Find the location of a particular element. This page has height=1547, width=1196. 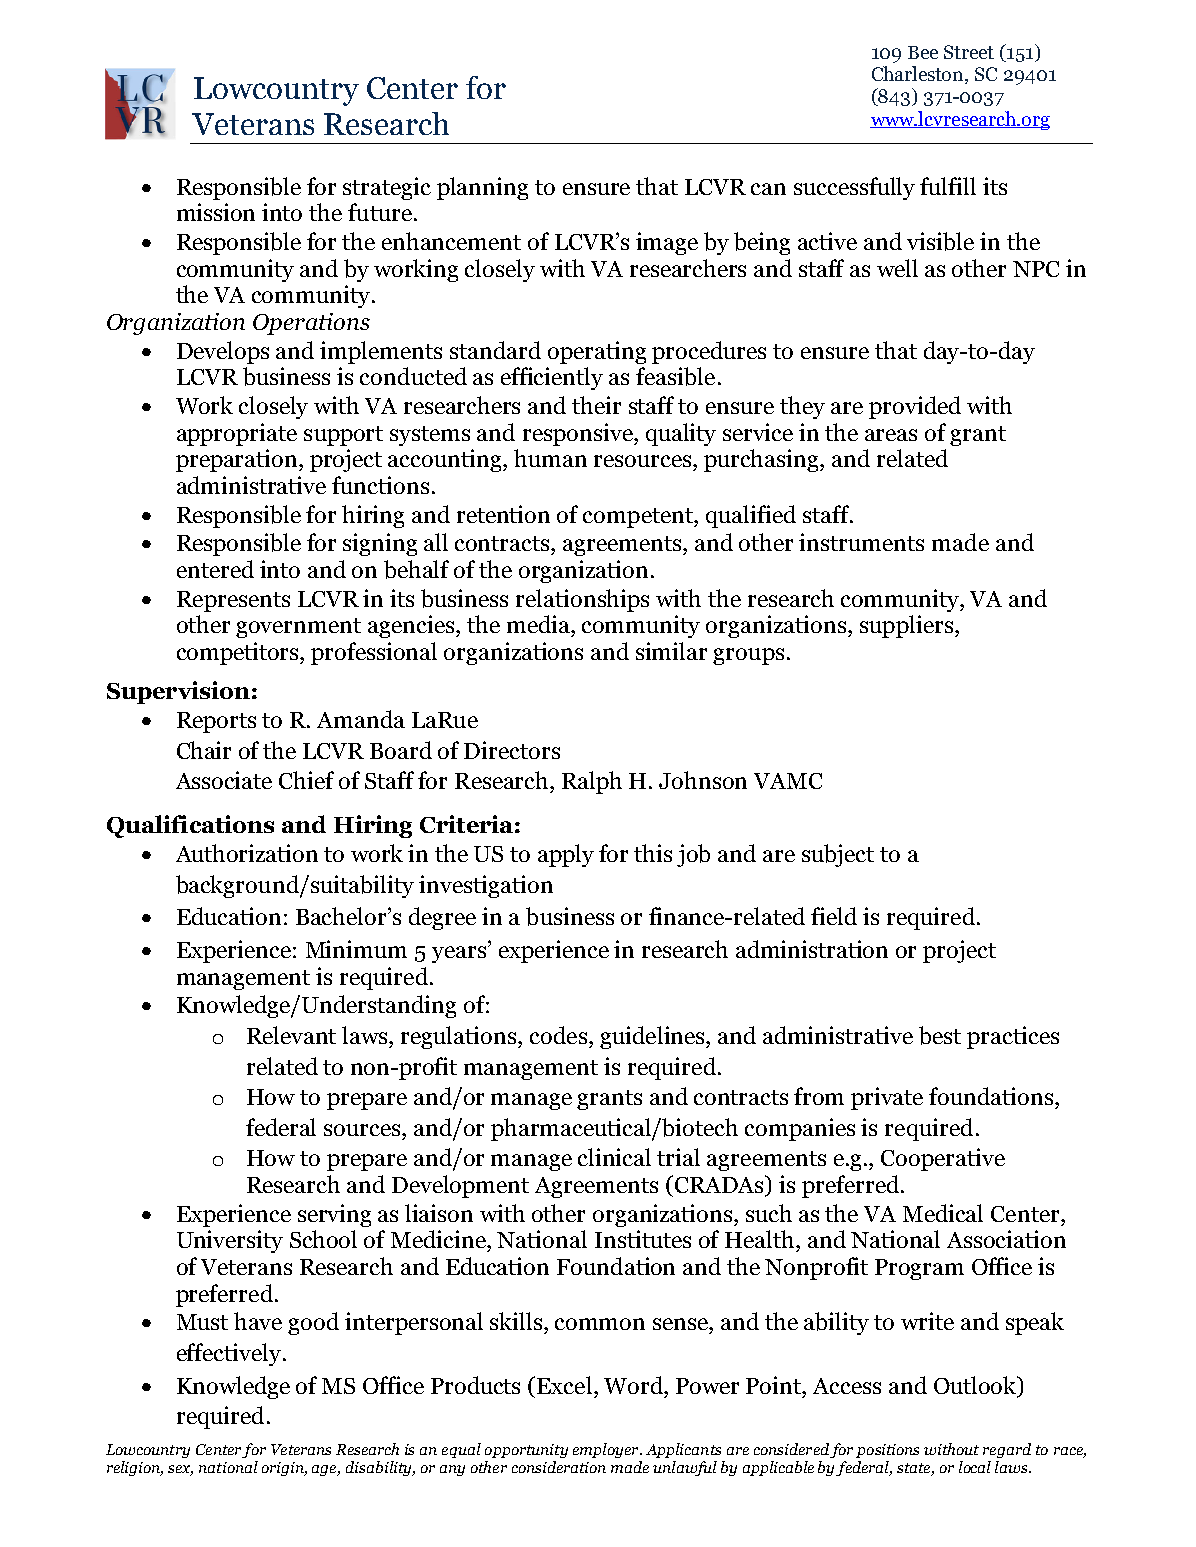

Relevant is located at coordinates (291, 1035).
